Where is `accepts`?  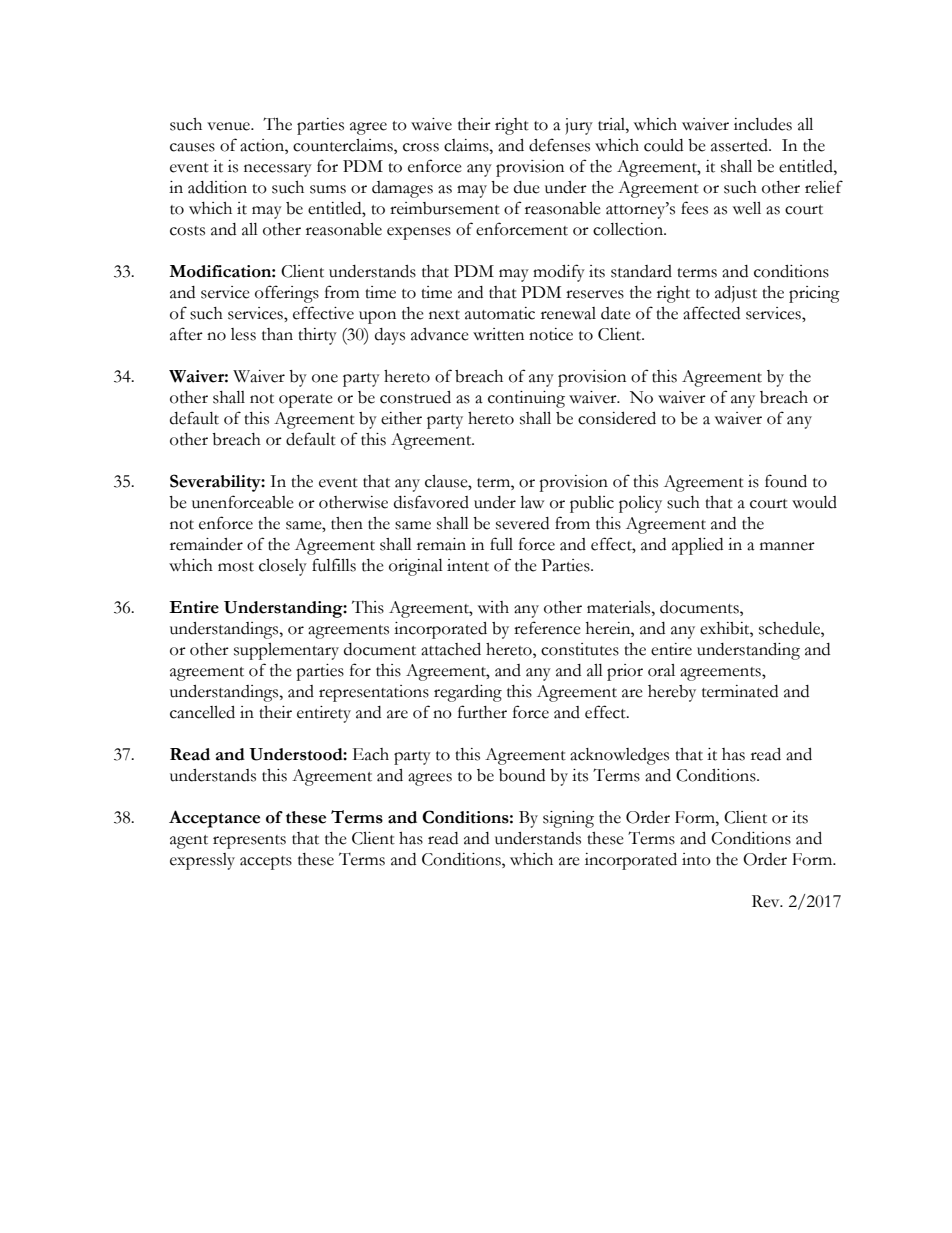 accepts is located at coordinates (266, 863).
